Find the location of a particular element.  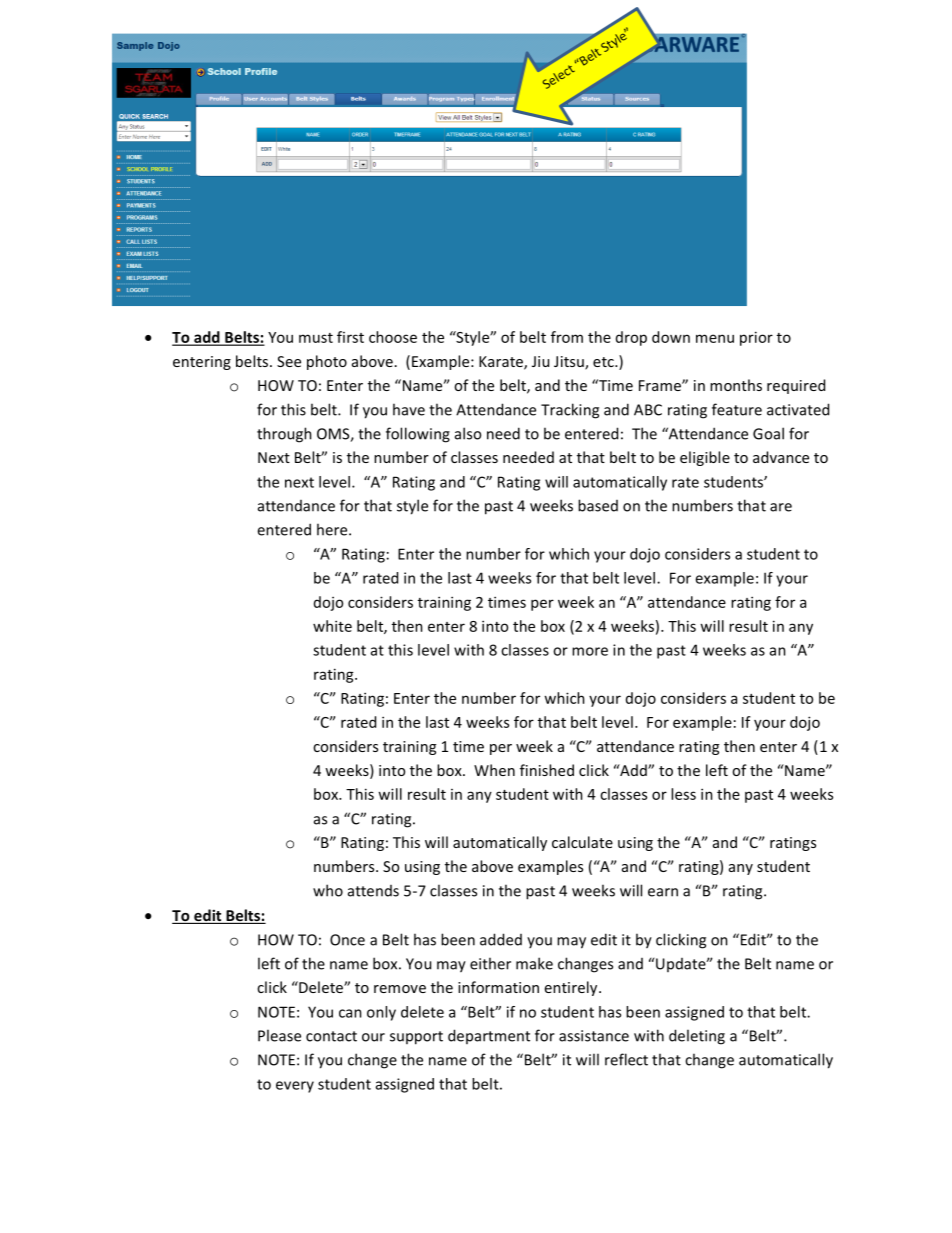

department is located at coordinates (489, 1036).
